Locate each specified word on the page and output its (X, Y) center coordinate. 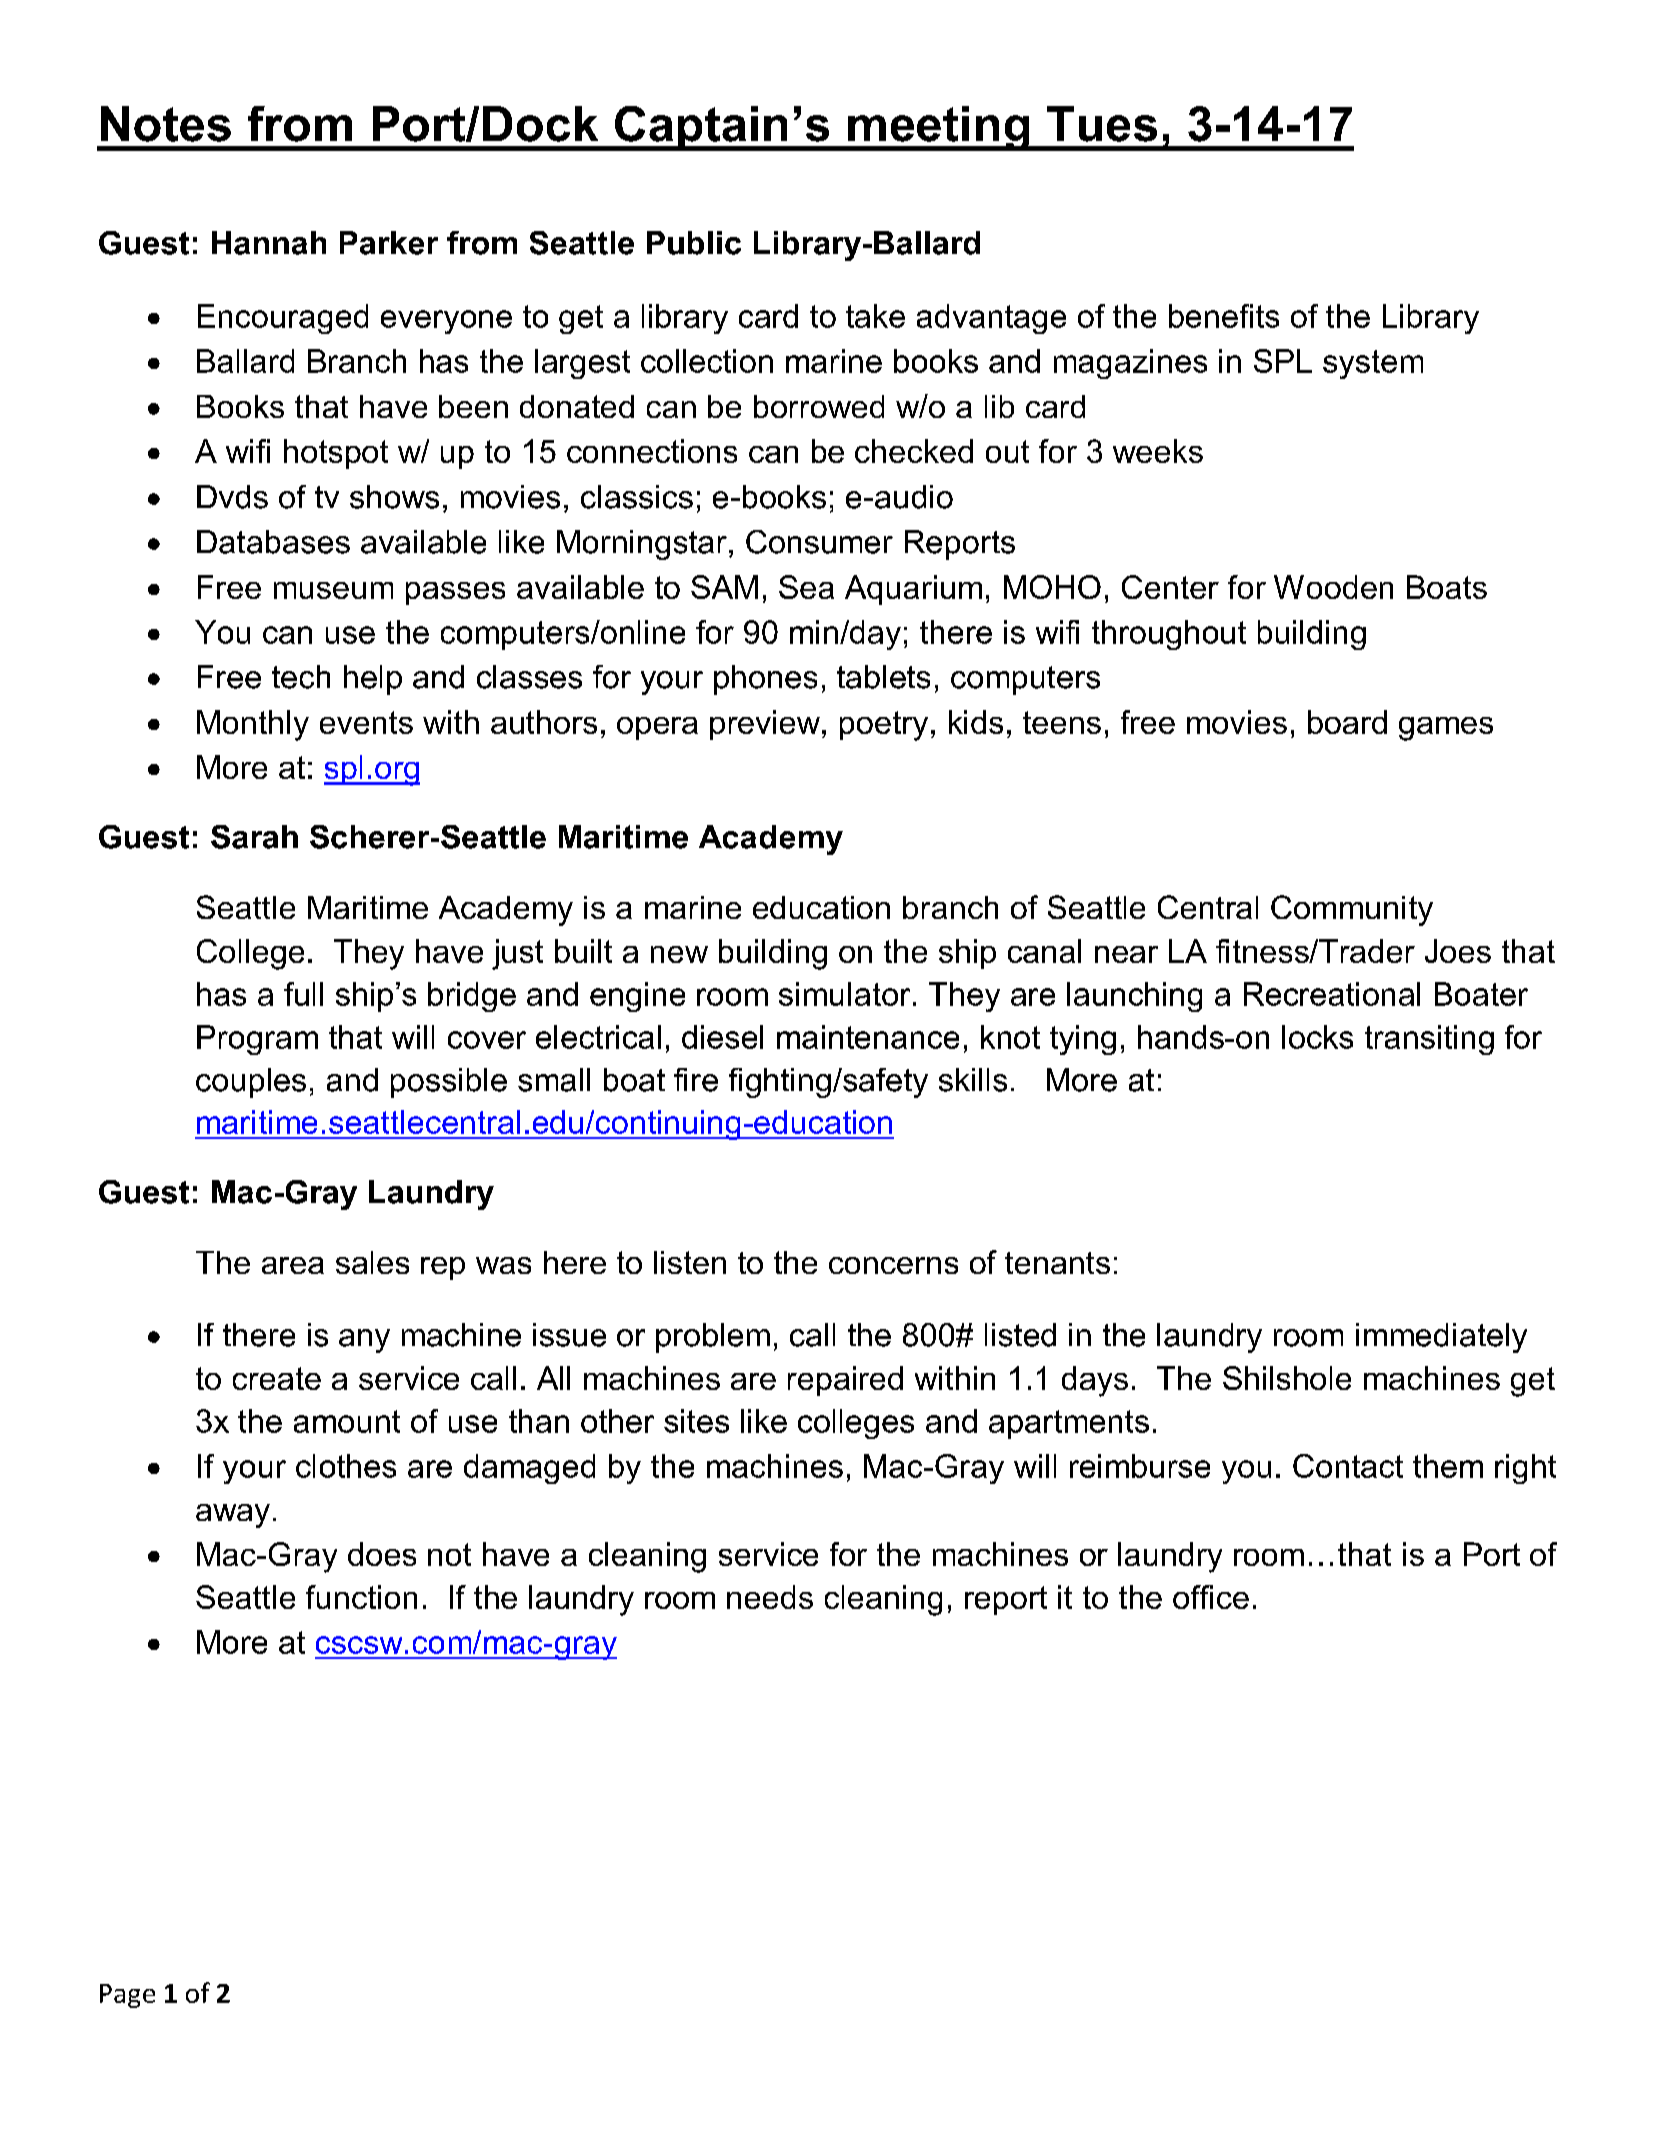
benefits (1224, 316)
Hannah (269, 243)
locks (1317, 1037)
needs (770, 1597)
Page (127, 1996)
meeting (939, 128)
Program (257, 1040)
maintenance (868, 1037)
